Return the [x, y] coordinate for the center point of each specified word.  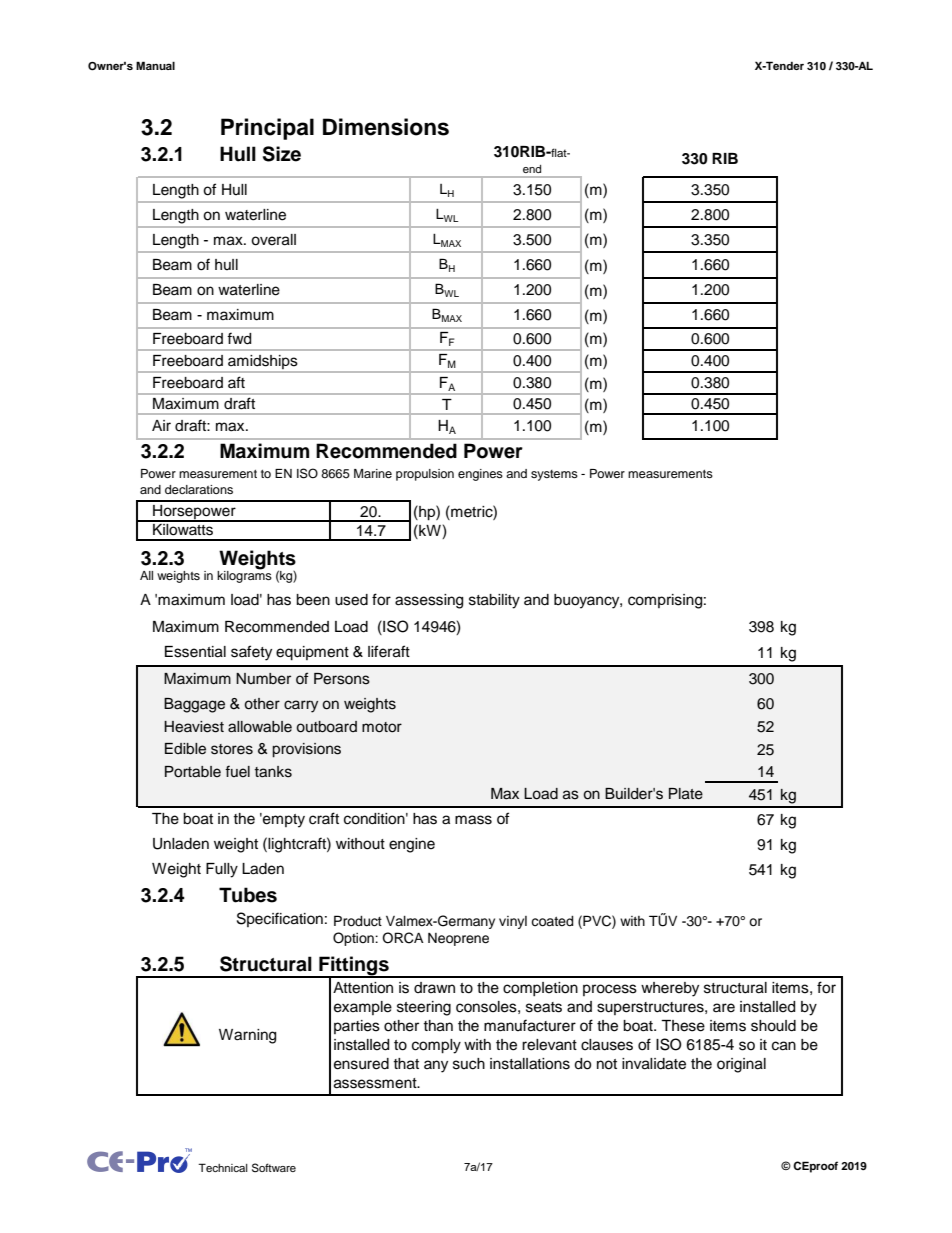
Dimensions [386, 127]
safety [251, 653]
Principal [267, 129]
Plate [686, 794]
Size [282, 154]
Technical [223, 1167]
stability [494, 601]
